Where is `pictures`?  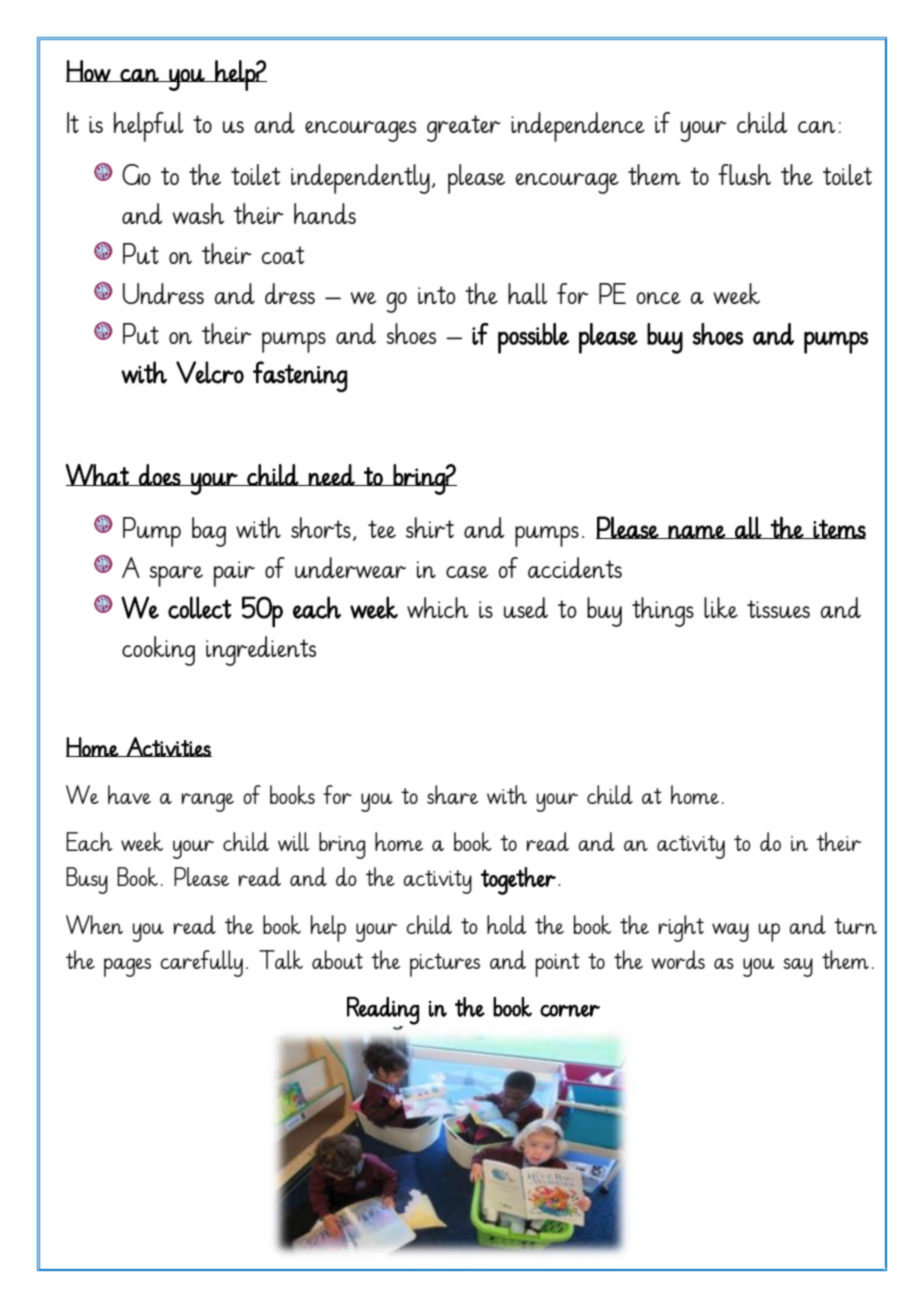 pictures is located at coordinates (445, 965).
